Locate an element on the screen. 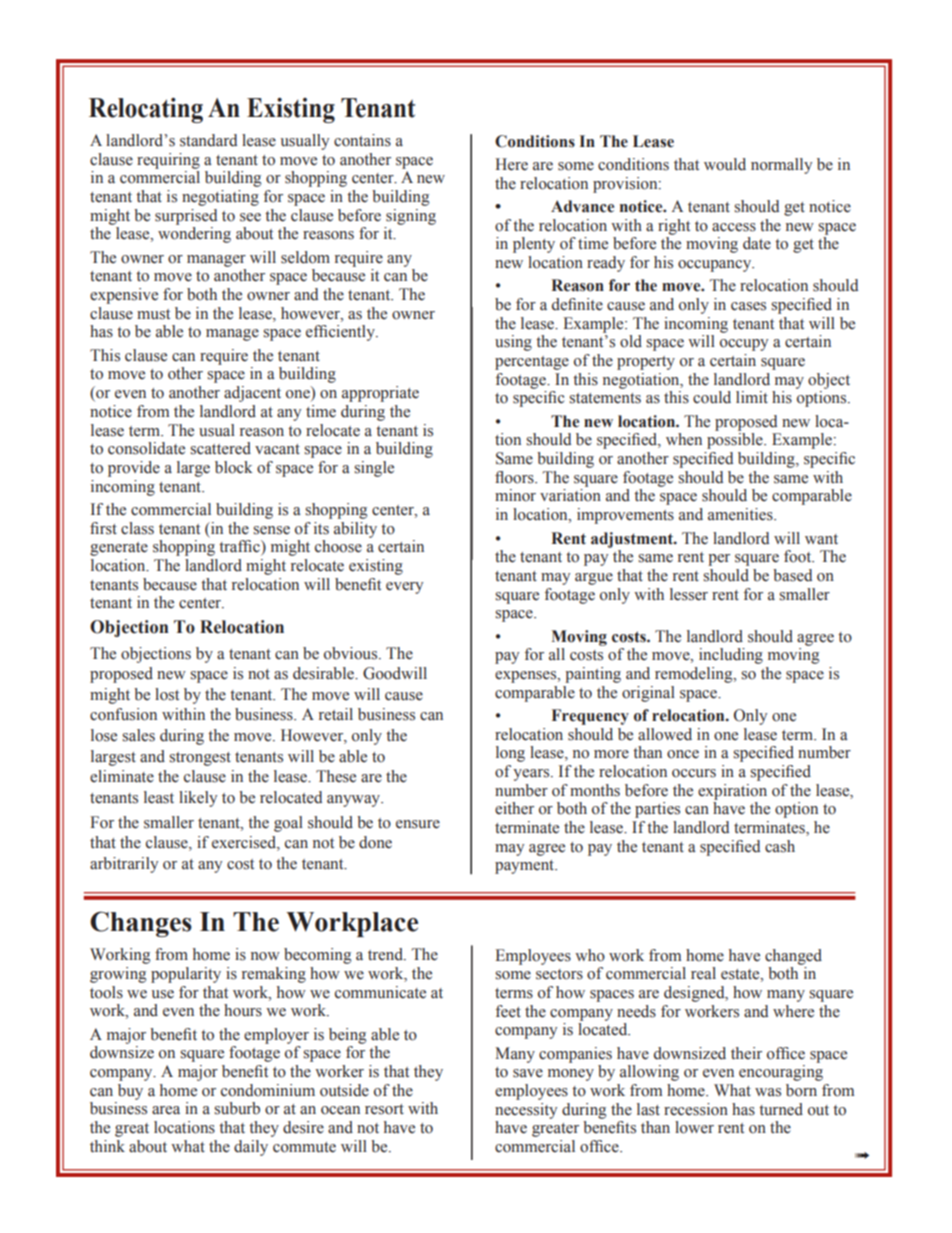 The height and width of the screenshot is (1233, 952). would is located at coordinates (725, 164).
